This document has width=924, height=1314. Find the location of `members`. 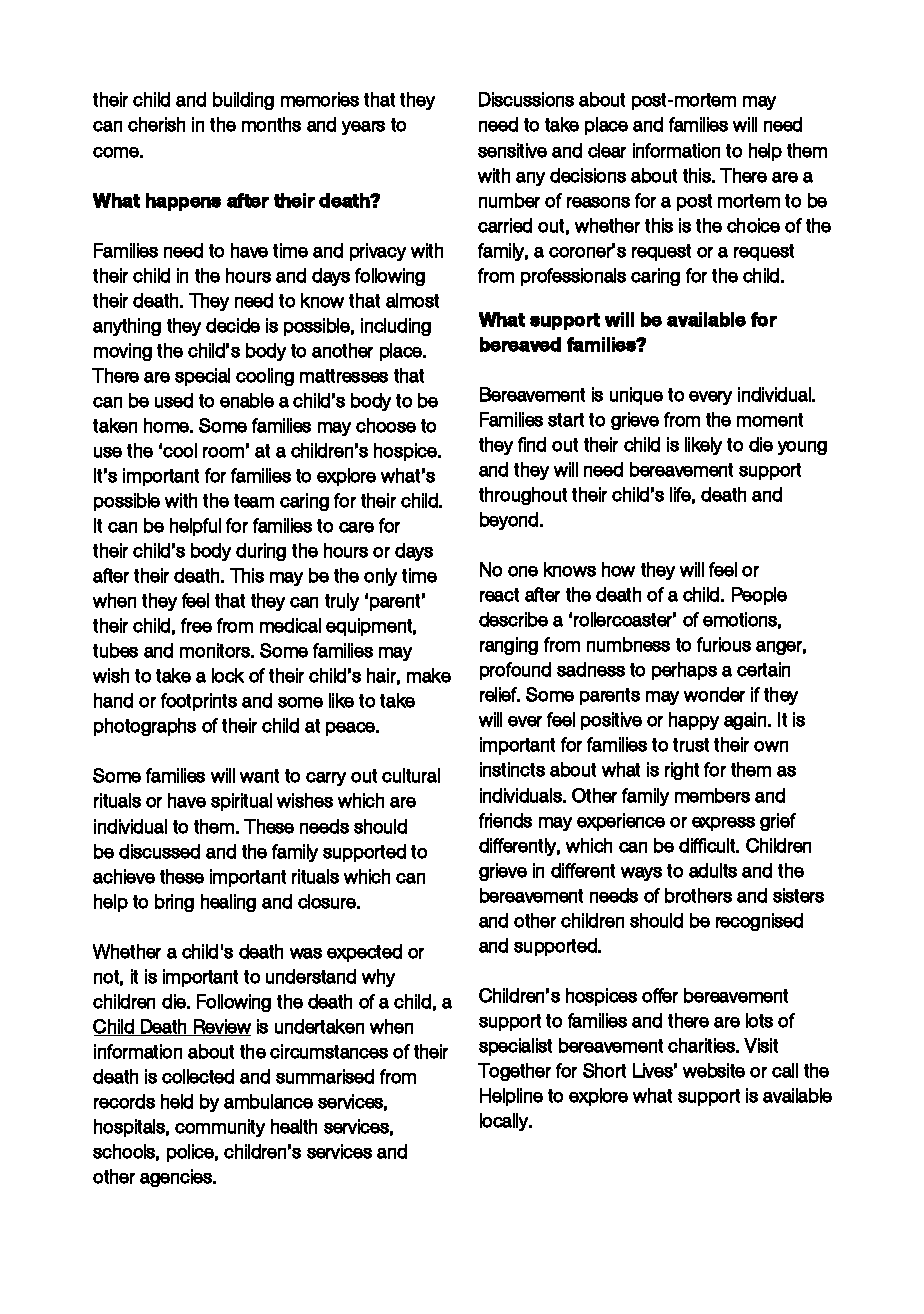

members is located at coordinates (712, 795).
